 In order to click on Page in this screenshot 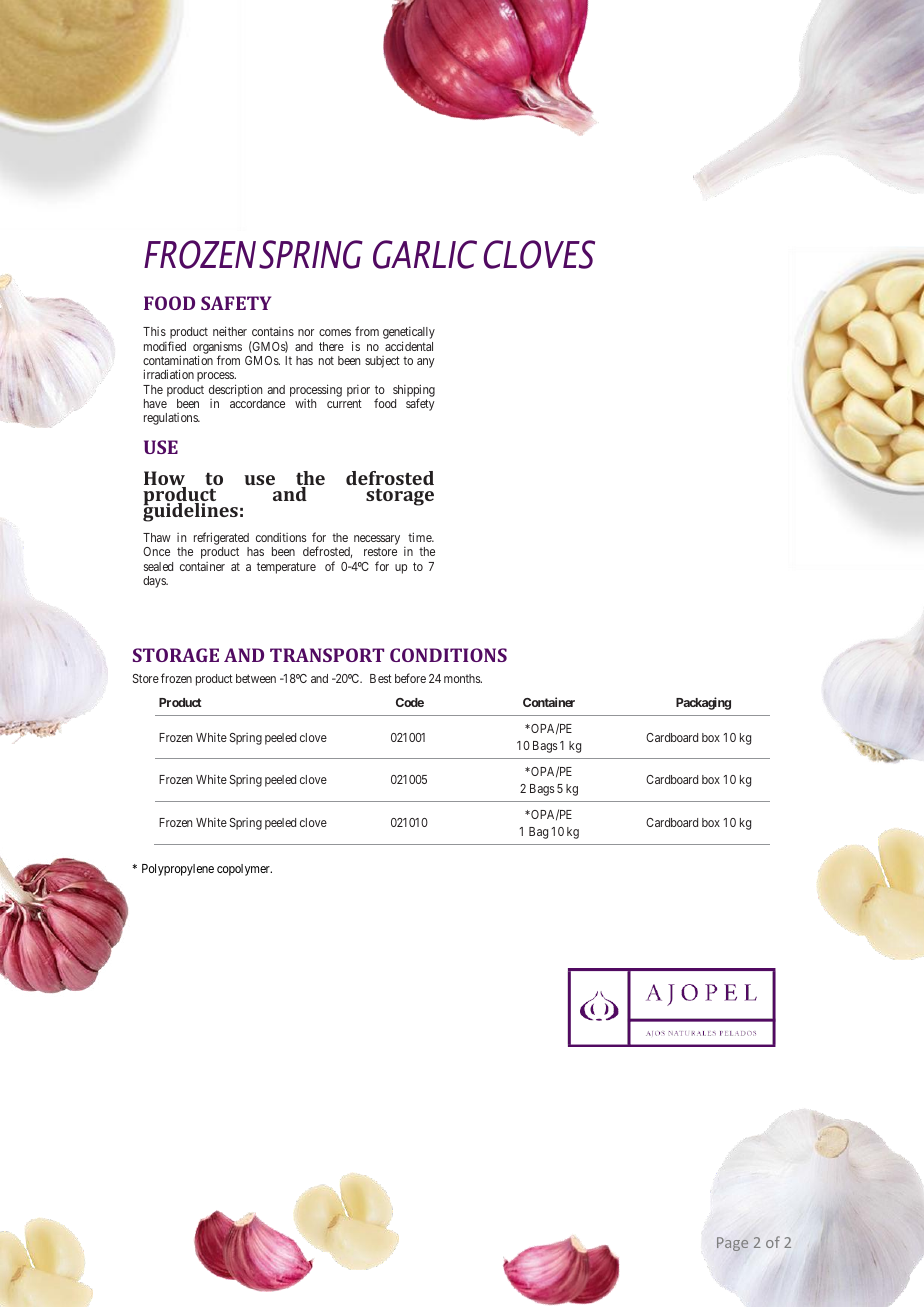, I will do `click(732, 1244)`.
